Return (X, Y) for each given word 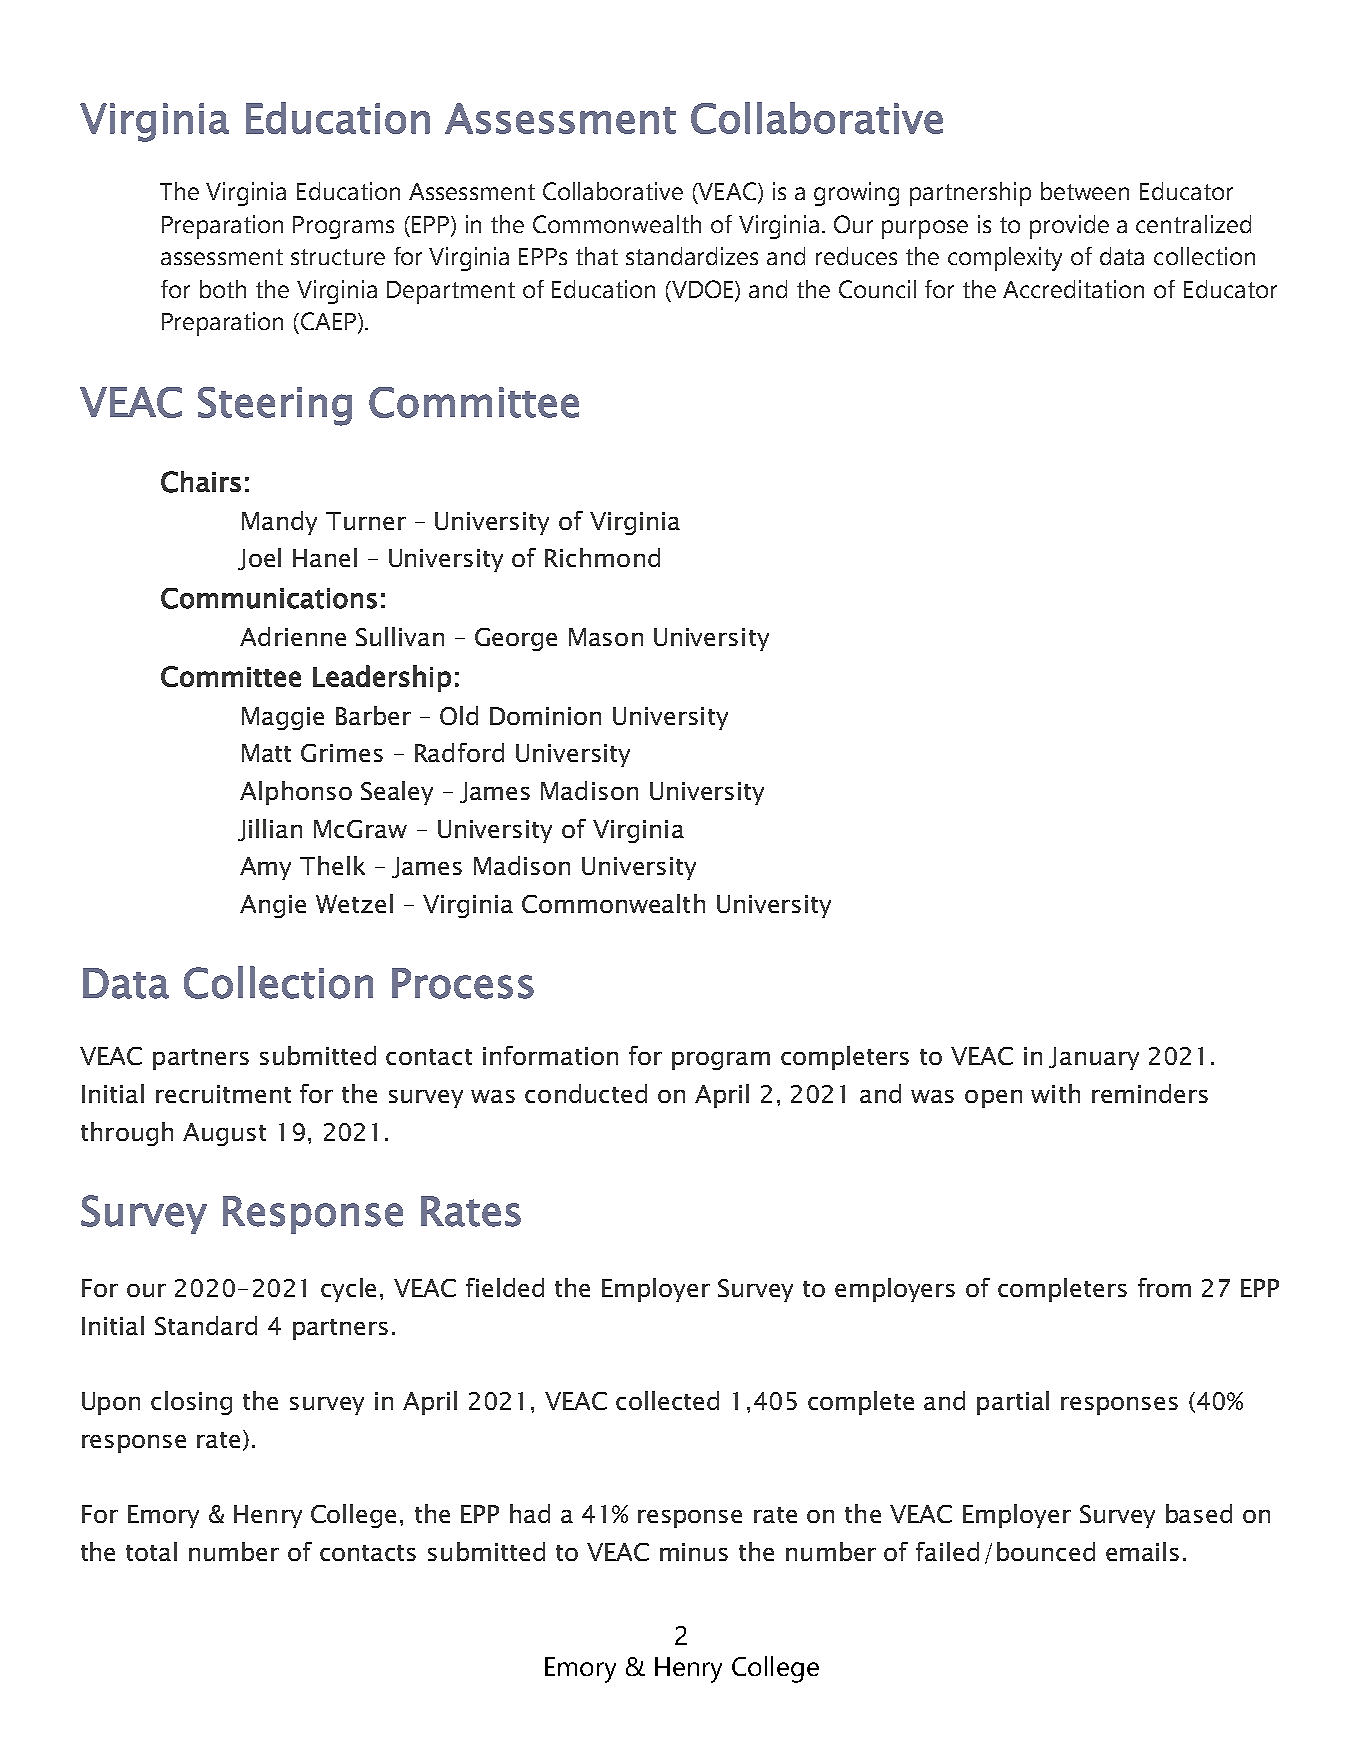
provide (1069, 227)
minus (694, 1552)
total (151, 1551)
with (1055, 1093)
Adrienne (293, 636)
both (223, 289)
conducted (586, 1093)
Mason (606, 637)
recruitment (223, 1094)
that (597, 256)
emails (1142, 1551)
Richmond (602, 557)
